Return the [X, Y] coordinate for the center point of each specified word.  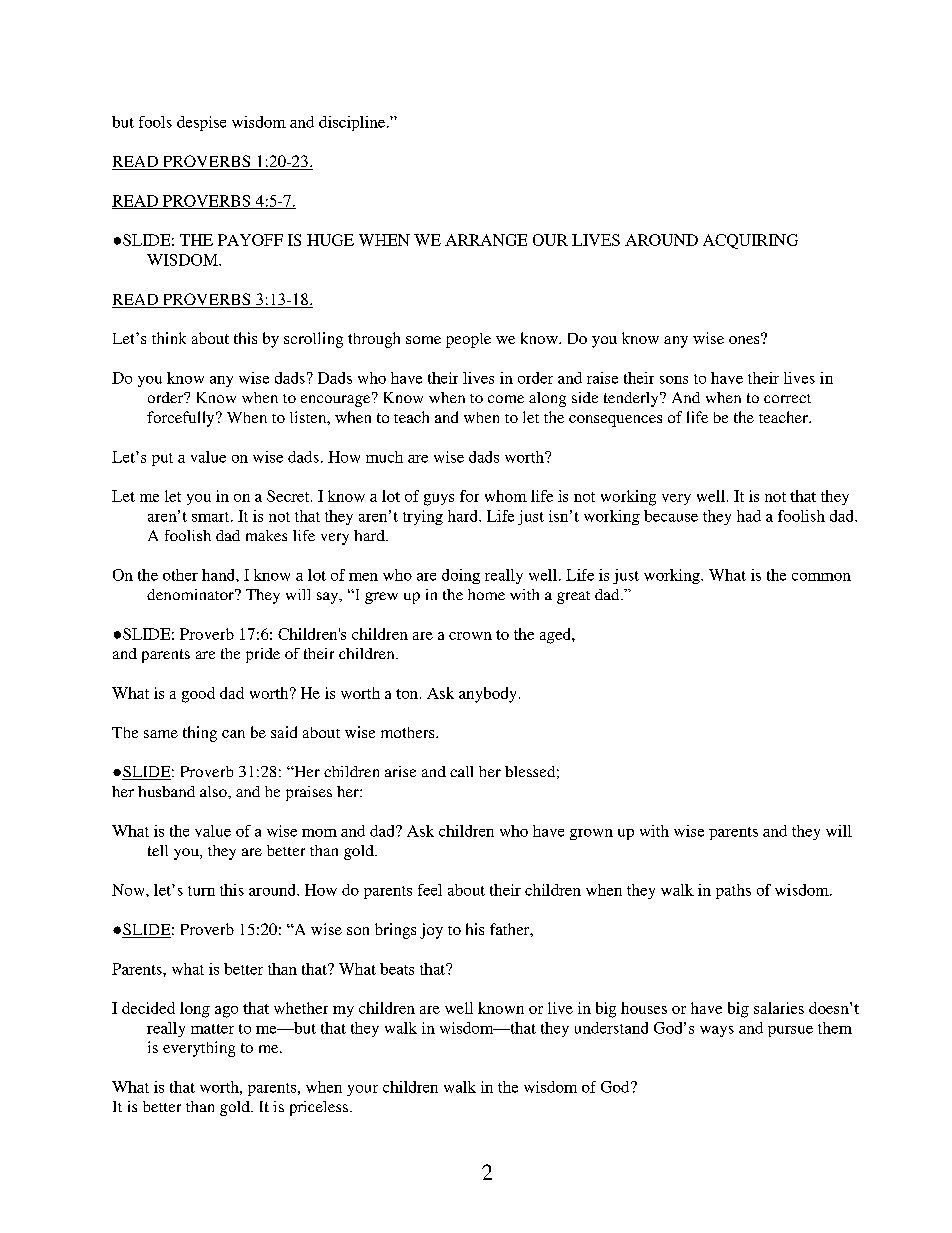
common [821, 577]
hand [219, 575]
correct [787, 398]
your [362, 1090]
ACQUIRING [750, 241]
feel [430, 890]
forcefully [182, 419]
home [486, 594]
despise [201, 123]
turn [201, 891]
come [506, 399]
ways [717, 1031]
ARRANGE [486, 240]
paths [733, 891]
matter [212, 1029]
